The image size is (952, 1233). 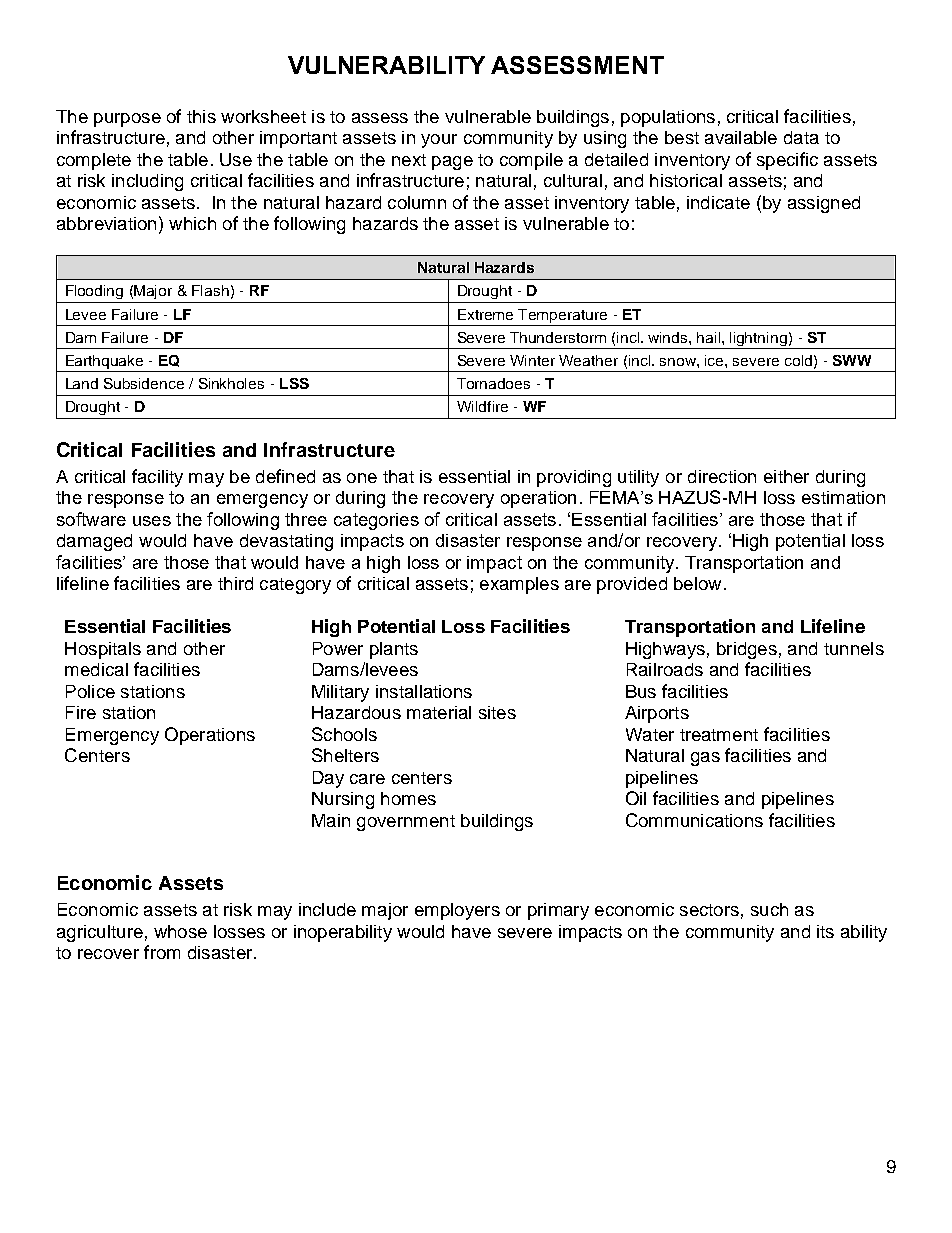 What do you see at coordinates (769, 909) in the screenshot?
I see `such` at bounding box center [769, 909].
